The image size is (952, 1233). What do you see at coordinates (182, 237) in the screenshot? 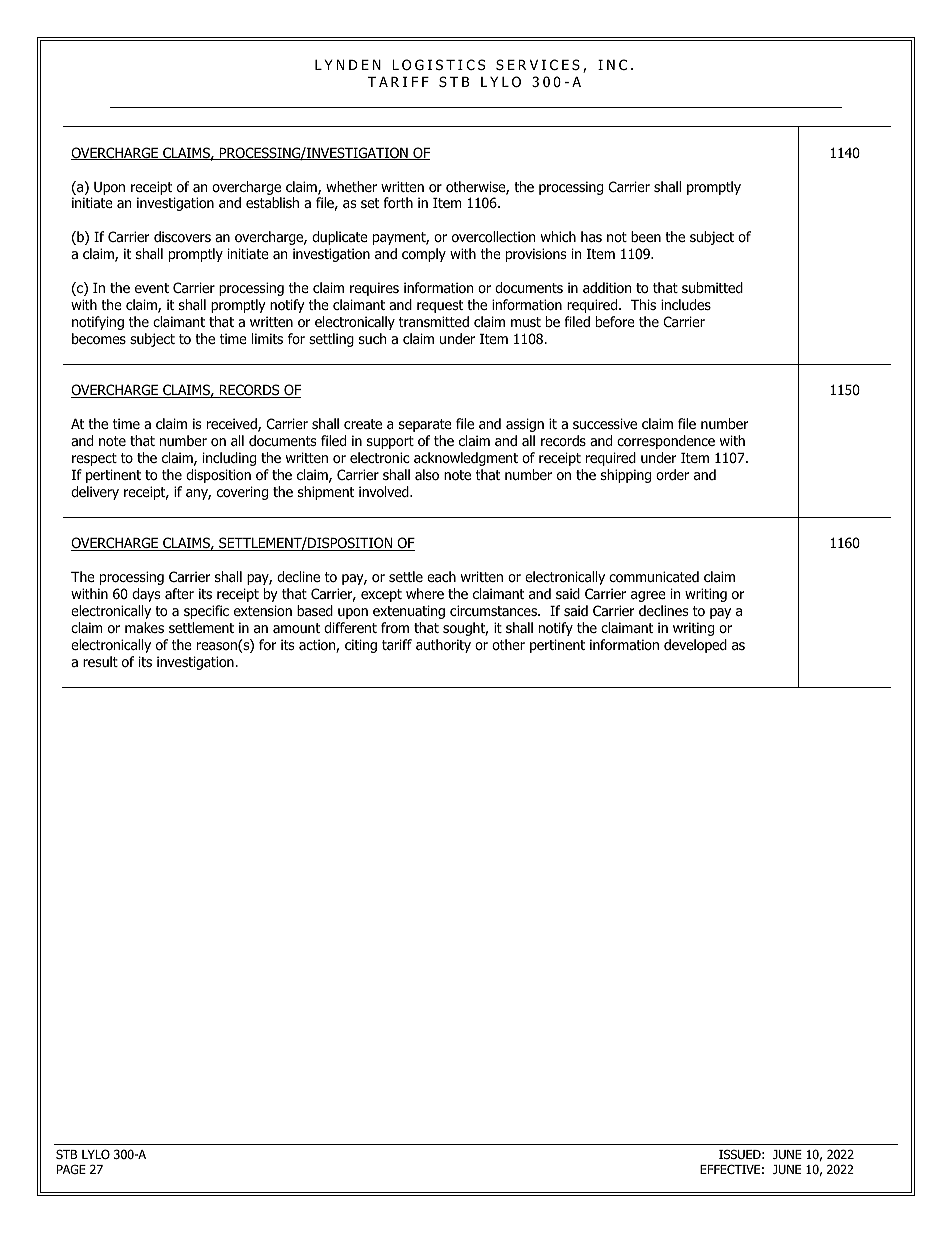
I see `discovers` at bounding box center [182, 237].
